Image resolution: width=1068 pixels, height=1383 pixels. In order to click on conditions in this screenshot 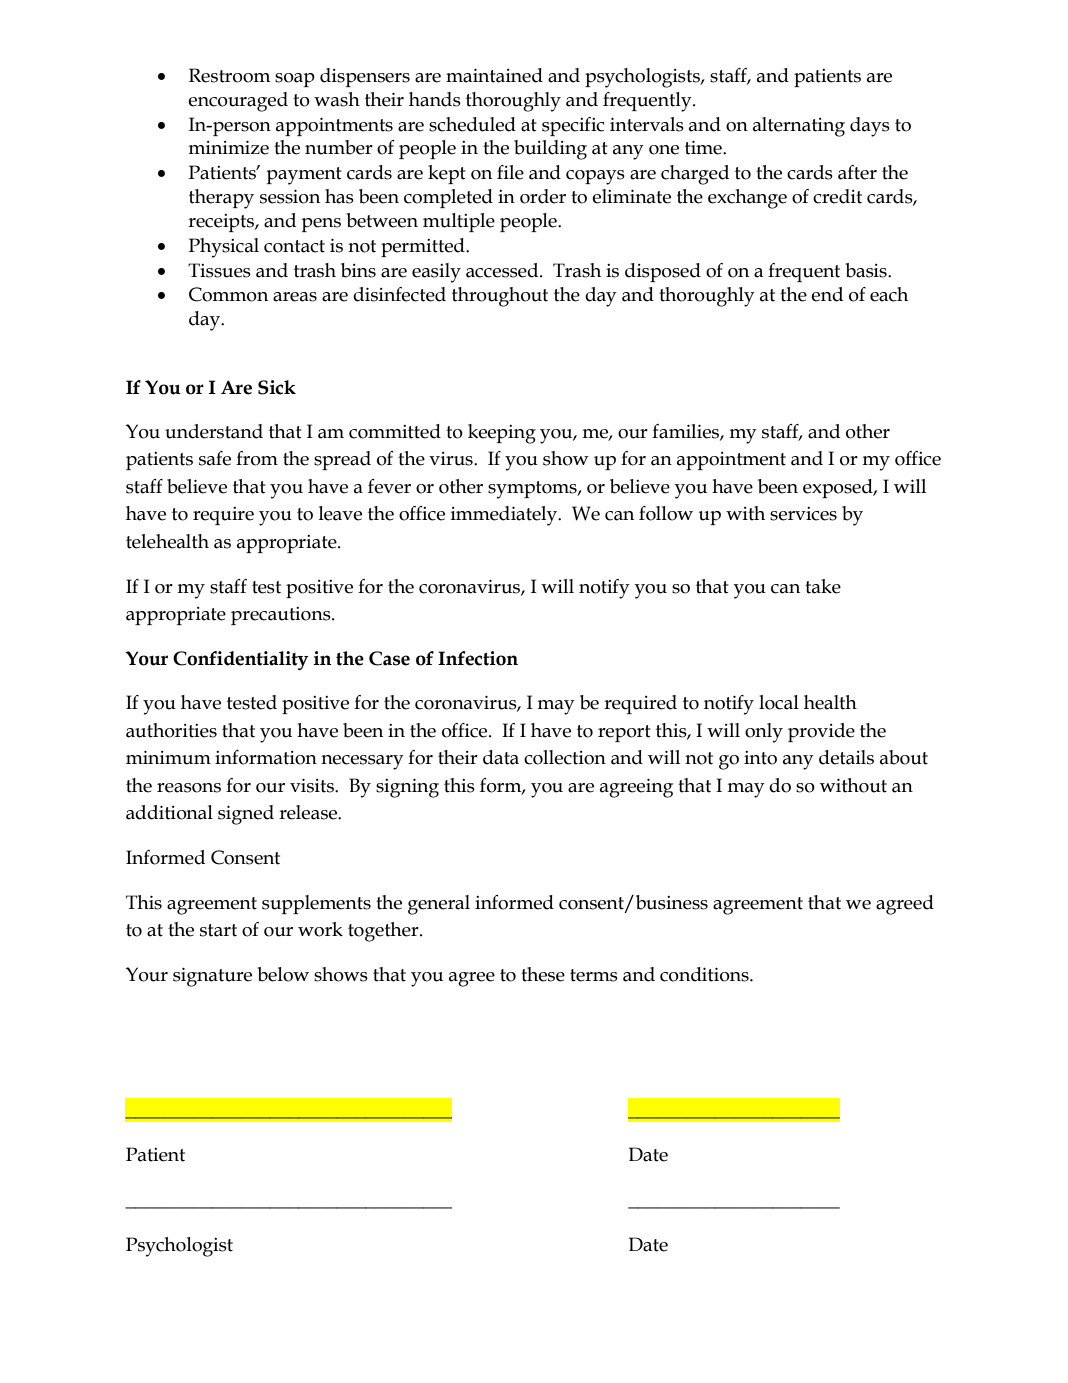, I will do `click(705, 974)`.
